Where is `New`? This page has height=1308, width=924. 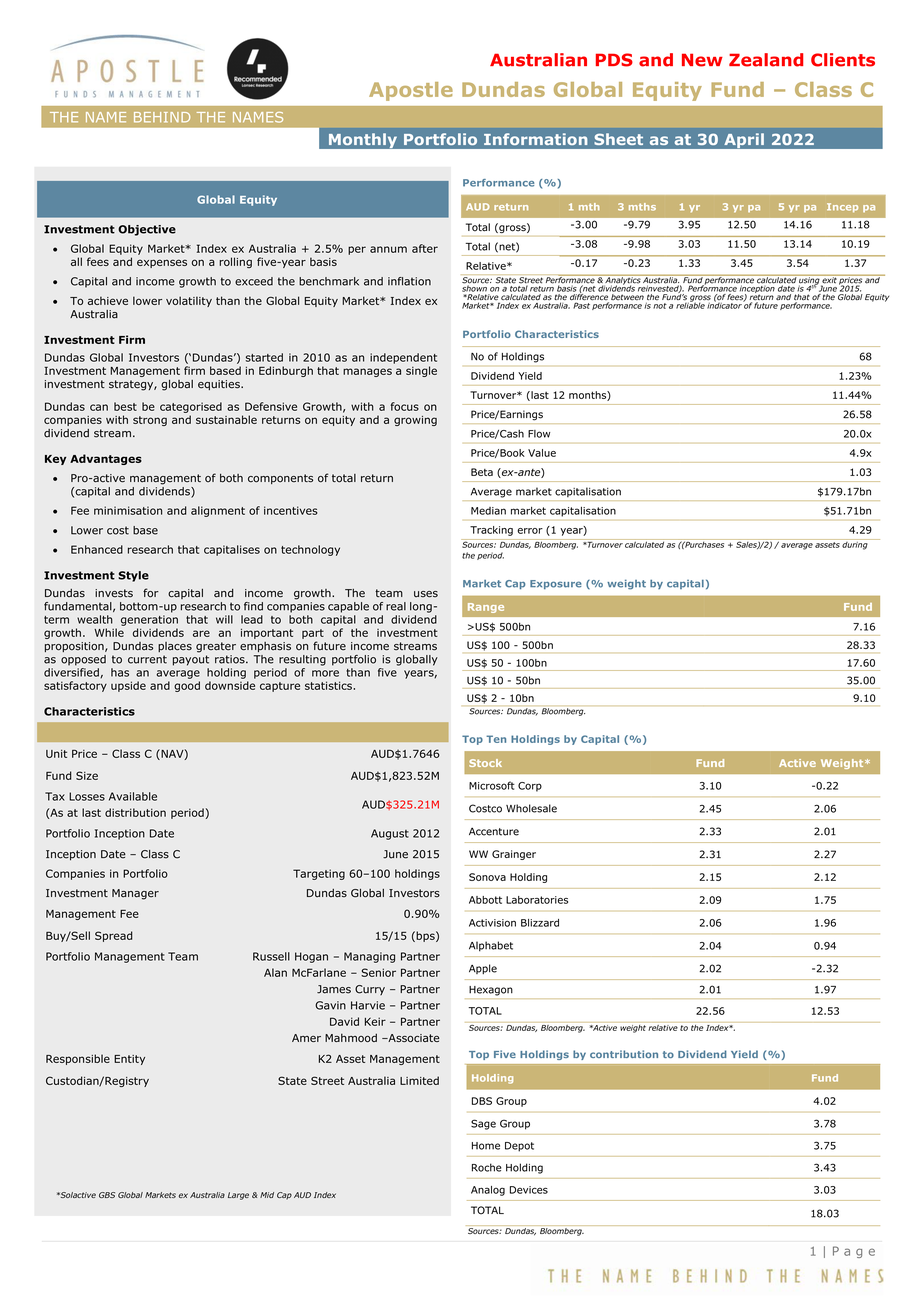 New is located at coordinates (702, 60).
